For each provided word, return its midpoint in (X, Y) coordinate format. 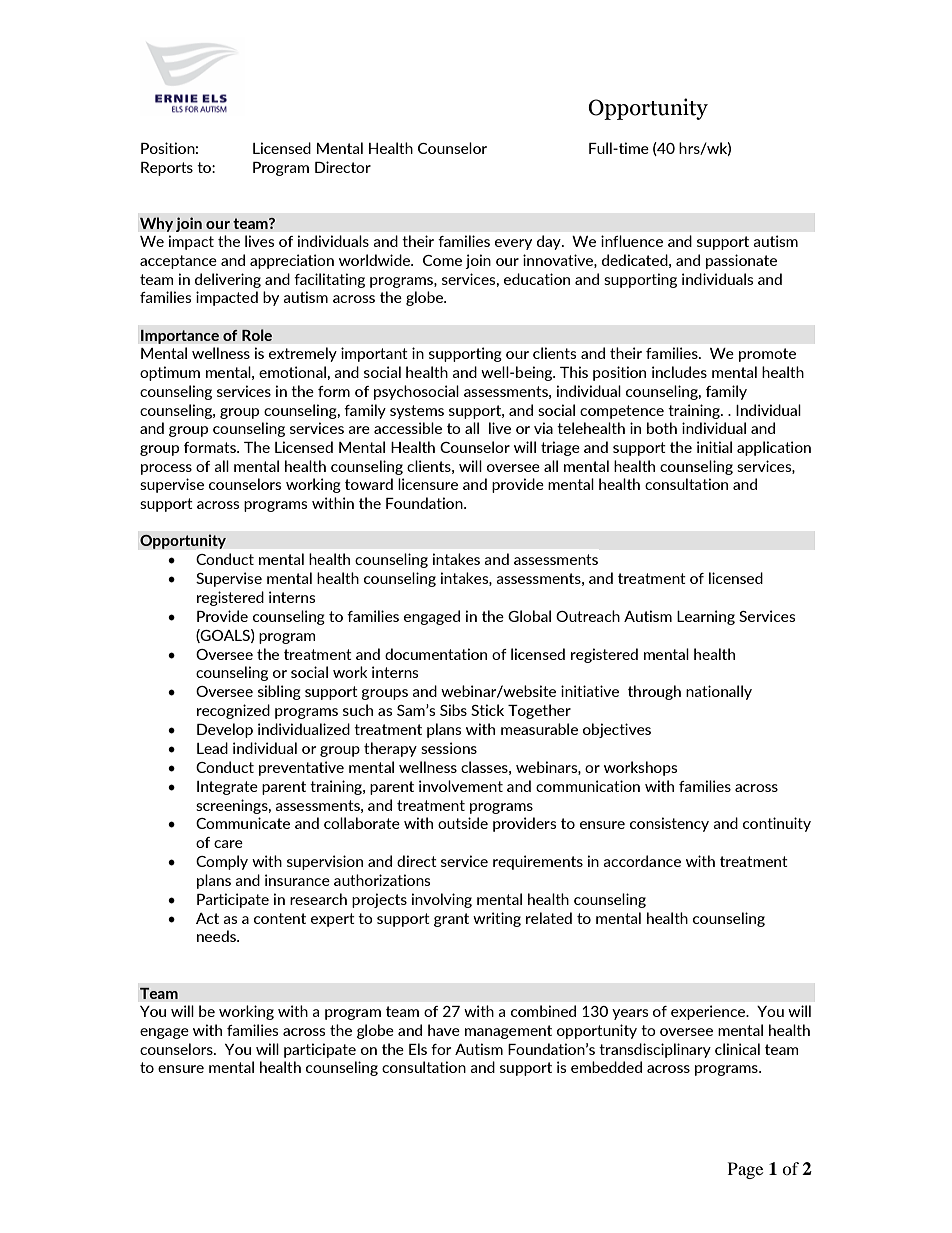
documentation (436, 654)
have (444, 1030)
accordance (642, 861)
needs (217, 936)
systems (417, 412)
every (513, 244)
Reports (167, 169)
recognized (233, 711)
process (166, 469)
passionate (741, 261)
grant (451, 920)
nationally (719, 692)
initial (714, 447)
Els (418, 1049)
